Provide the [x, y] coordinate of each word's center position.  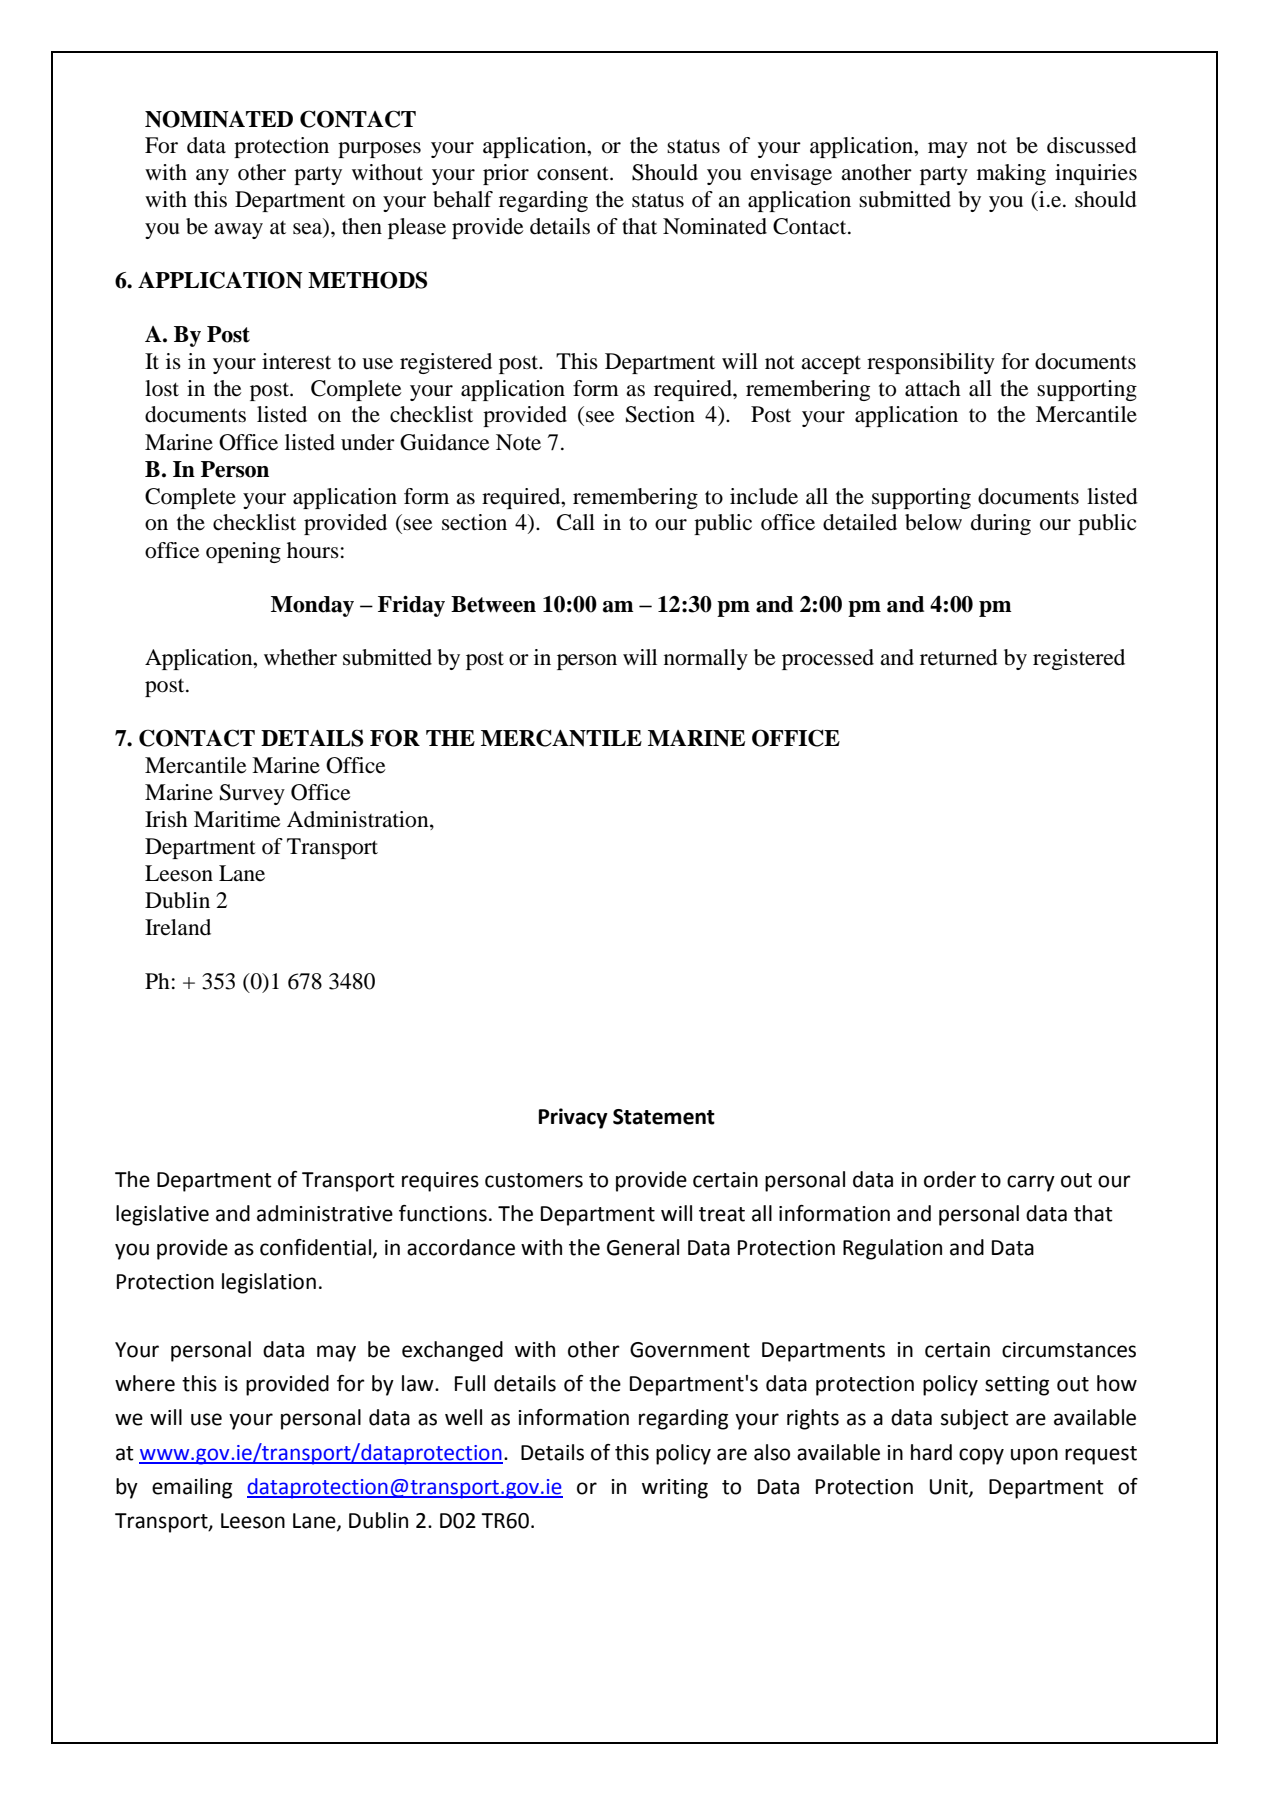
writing [675, 1489]
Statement [664, 1117]
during [1001, 524]
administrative [325, 1213]
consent [574, 173]
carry [1031, 1183]
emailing [192, 1488]
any [212, 177]
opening [243, 552]
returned [959, 657]
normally [706, 659]
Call [576, 522]
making [1011, 174]
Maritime [237, 819]
